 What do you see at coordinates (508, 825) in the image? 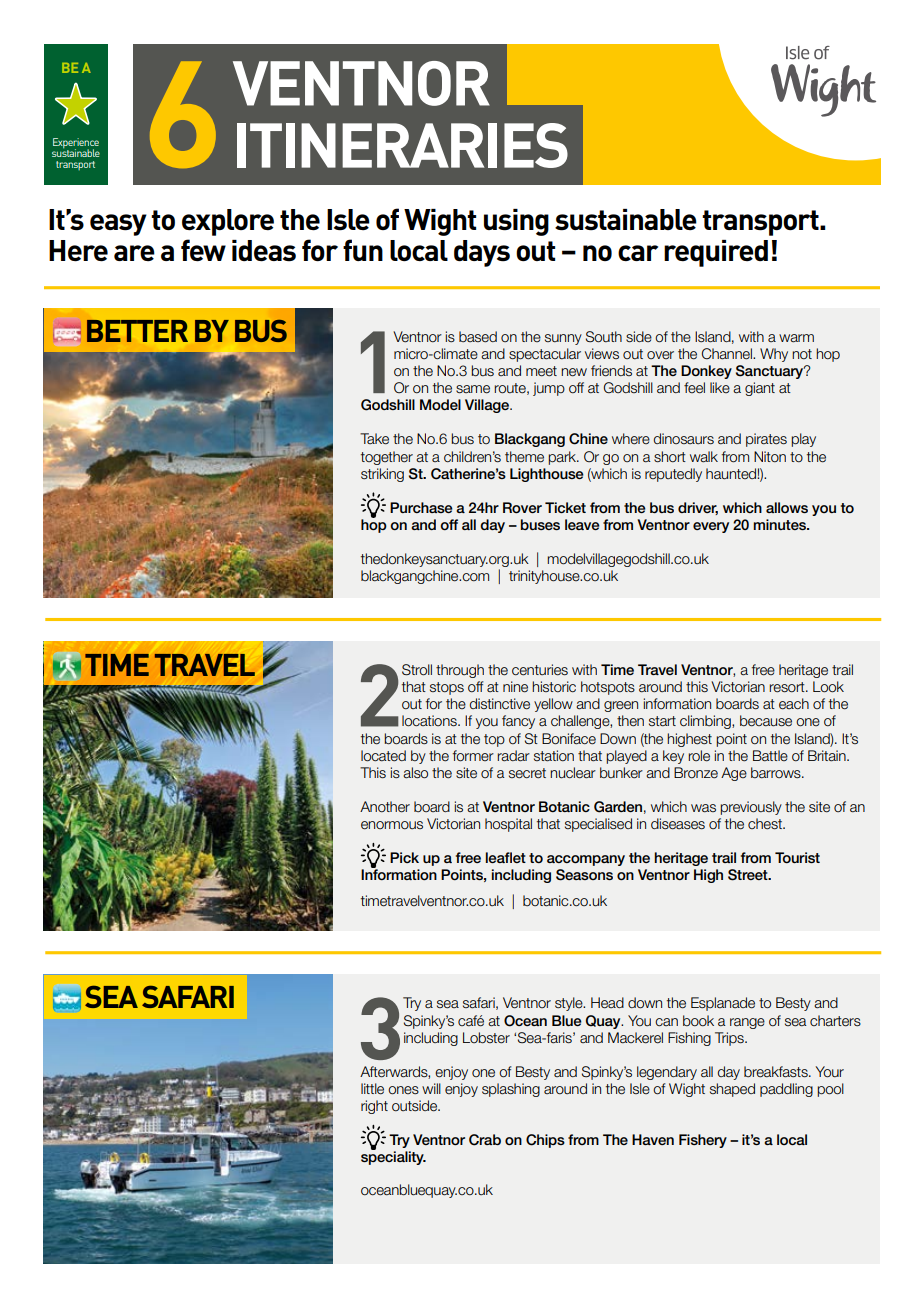
I see `hospital` at bounding box center [508, 825].
